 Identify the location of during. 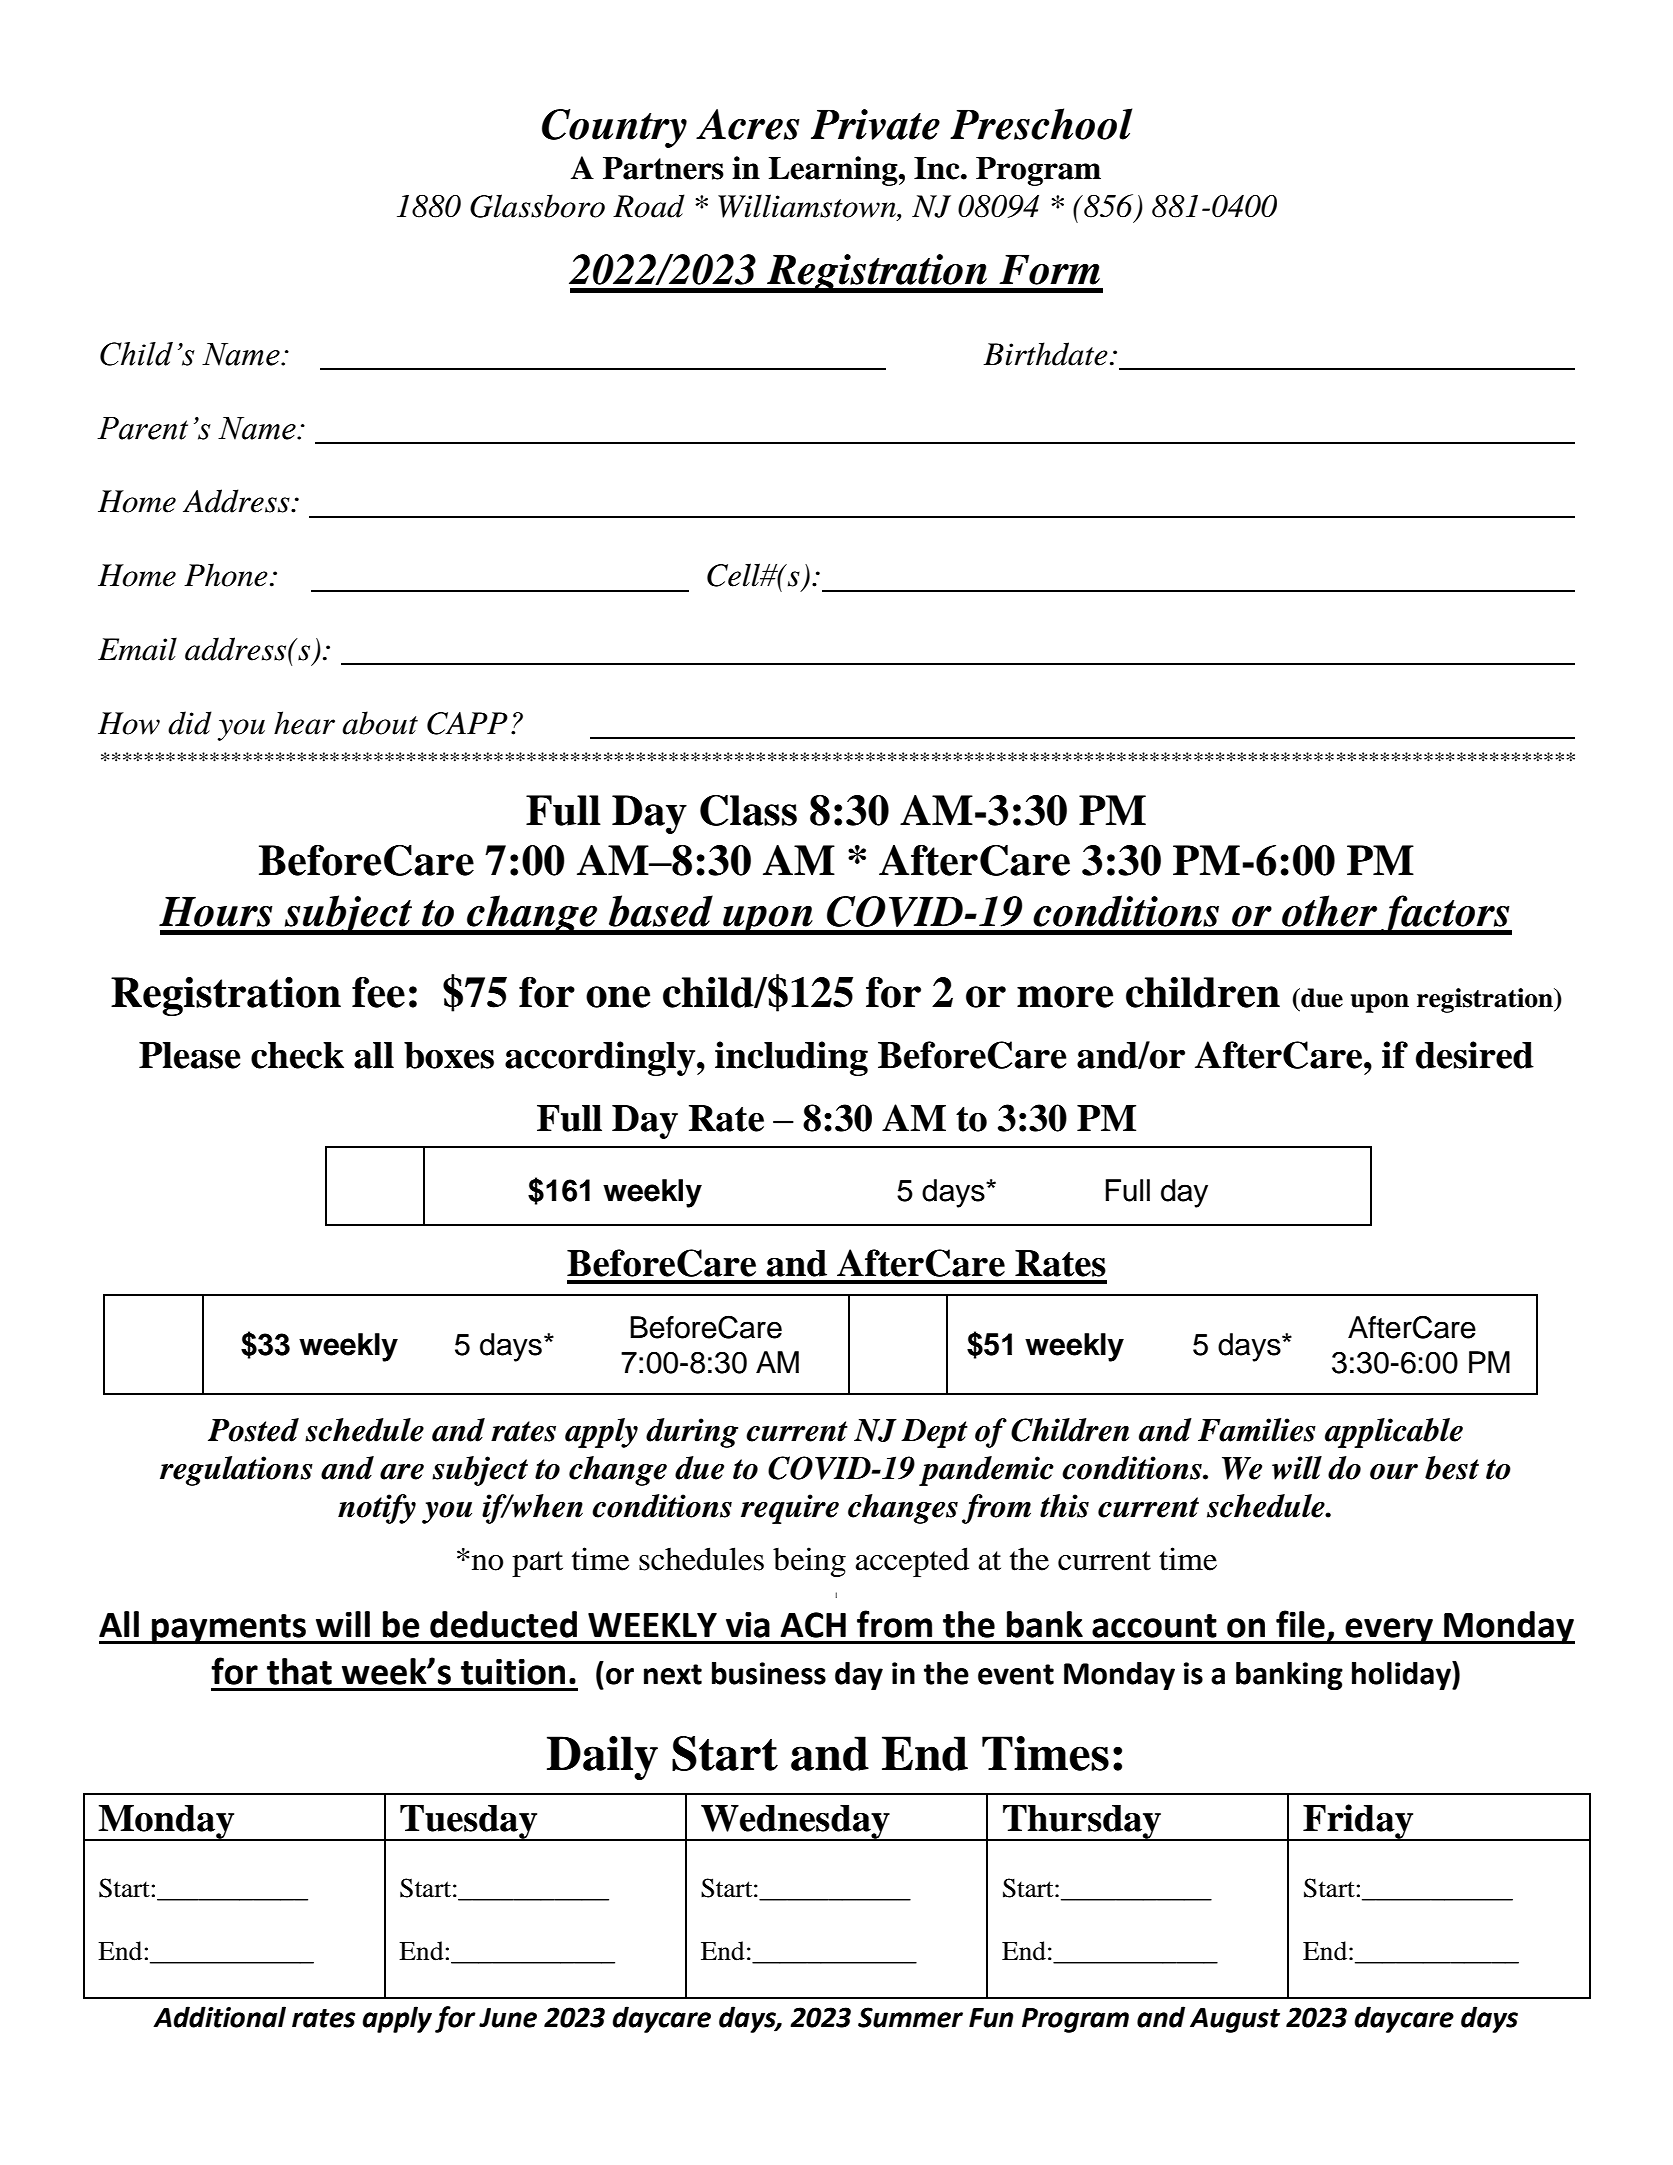
(692, 1433).
